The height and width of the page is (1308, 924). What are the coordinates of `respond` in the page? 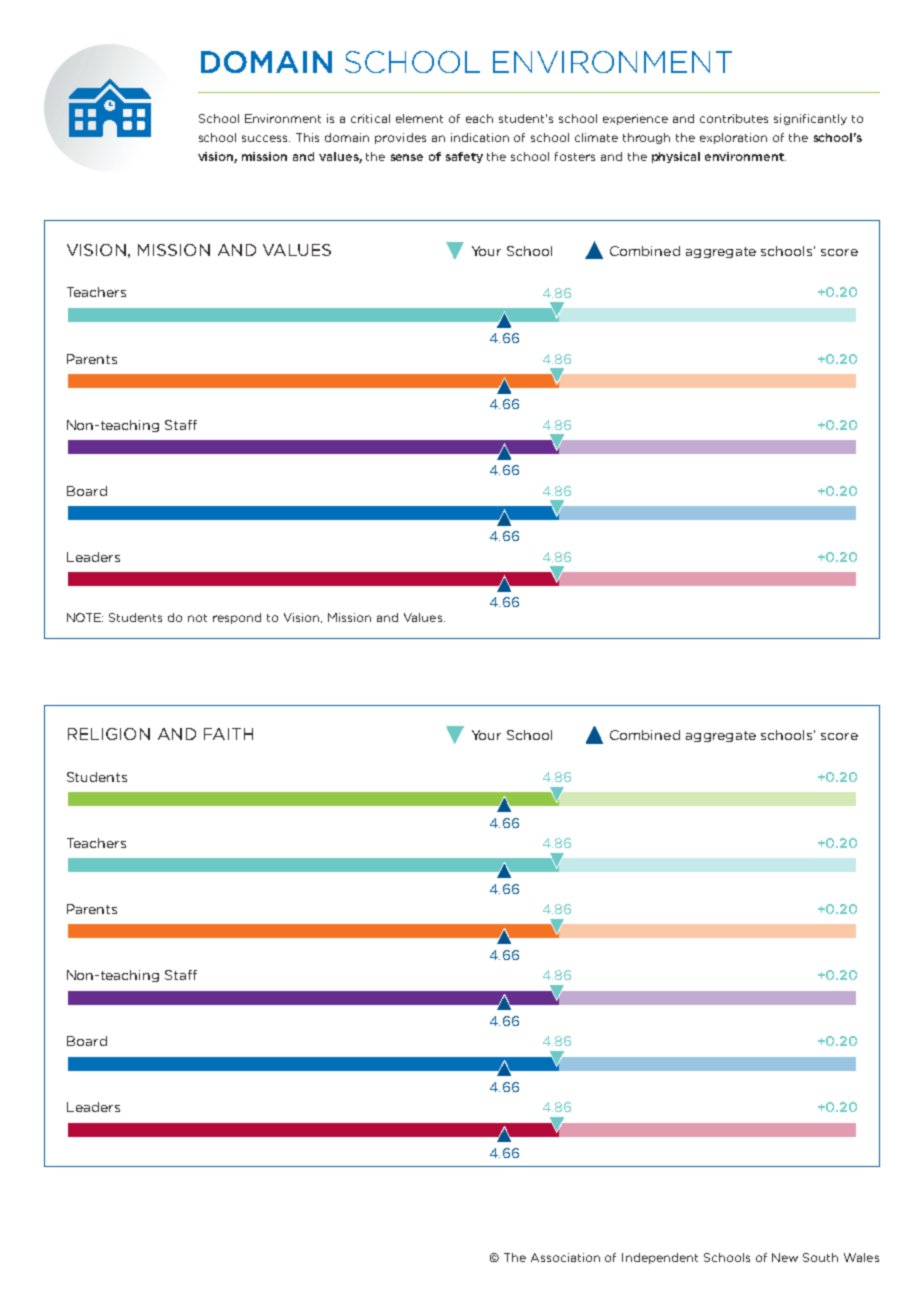 It's located at (237, 618).
